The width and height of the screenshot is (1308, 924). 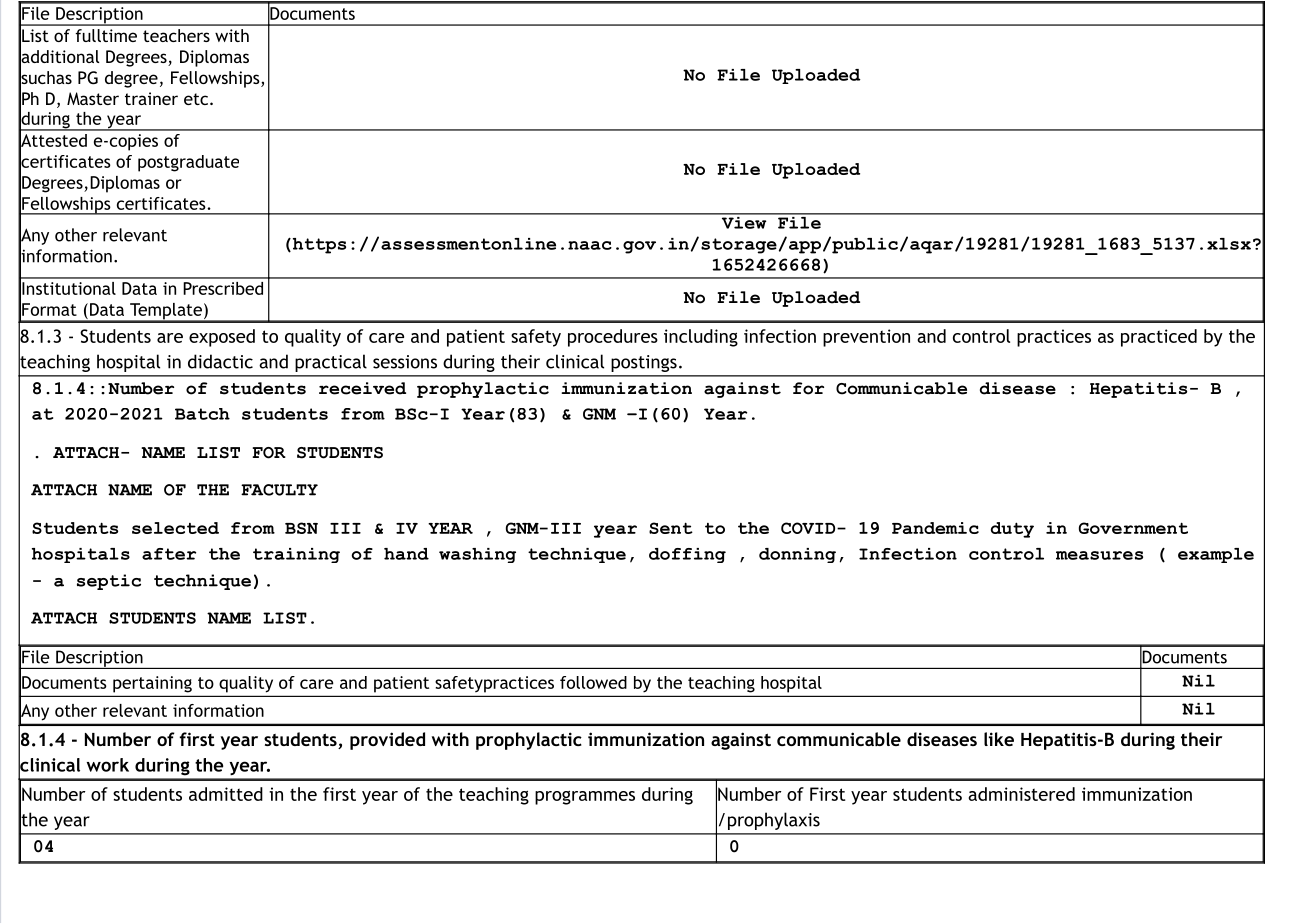 I want to click on after, so click(x=169, y=554).
